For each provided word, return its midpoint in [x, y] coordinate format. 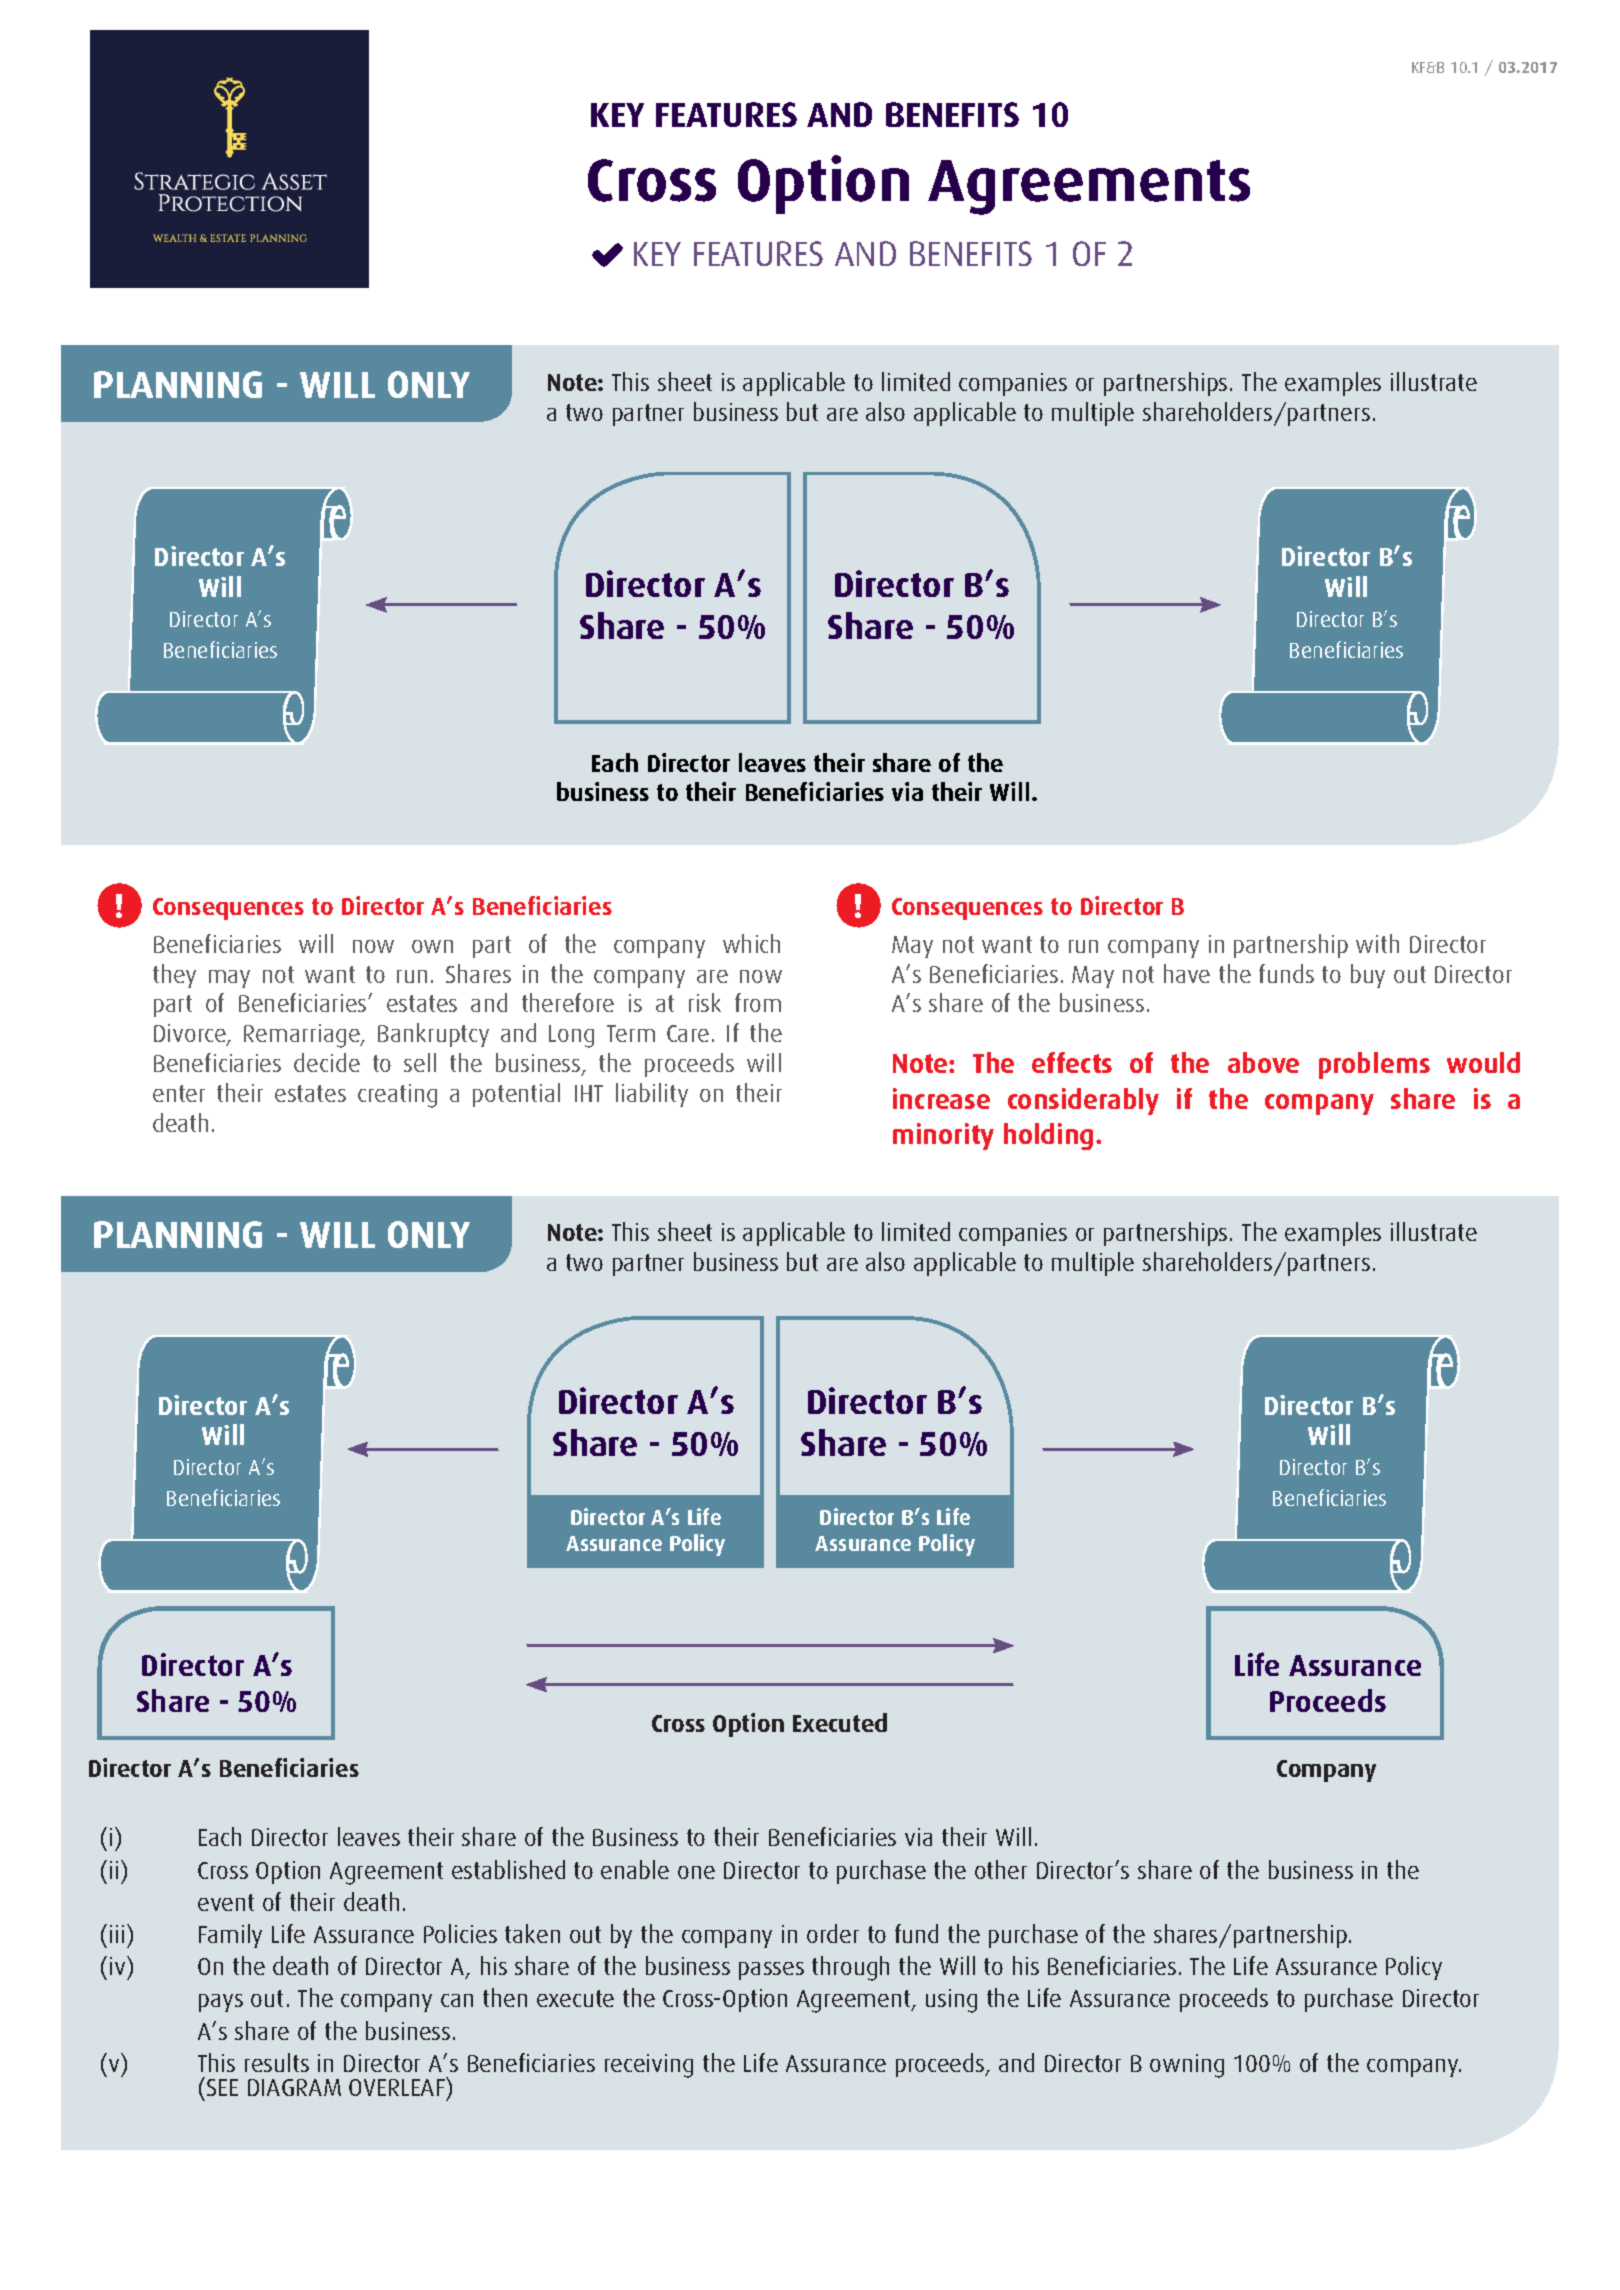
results [277, 2062]
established [508, 1869]
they [174, 976]
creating [397, 1096]
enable [635, 1869]
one [696, 1872]
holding [1048, 1136]
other [1001, 1869]
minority [943, 1136]
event [226, 1902]
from [758, 1002]
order [833, 1933]
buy [1368, 976]
